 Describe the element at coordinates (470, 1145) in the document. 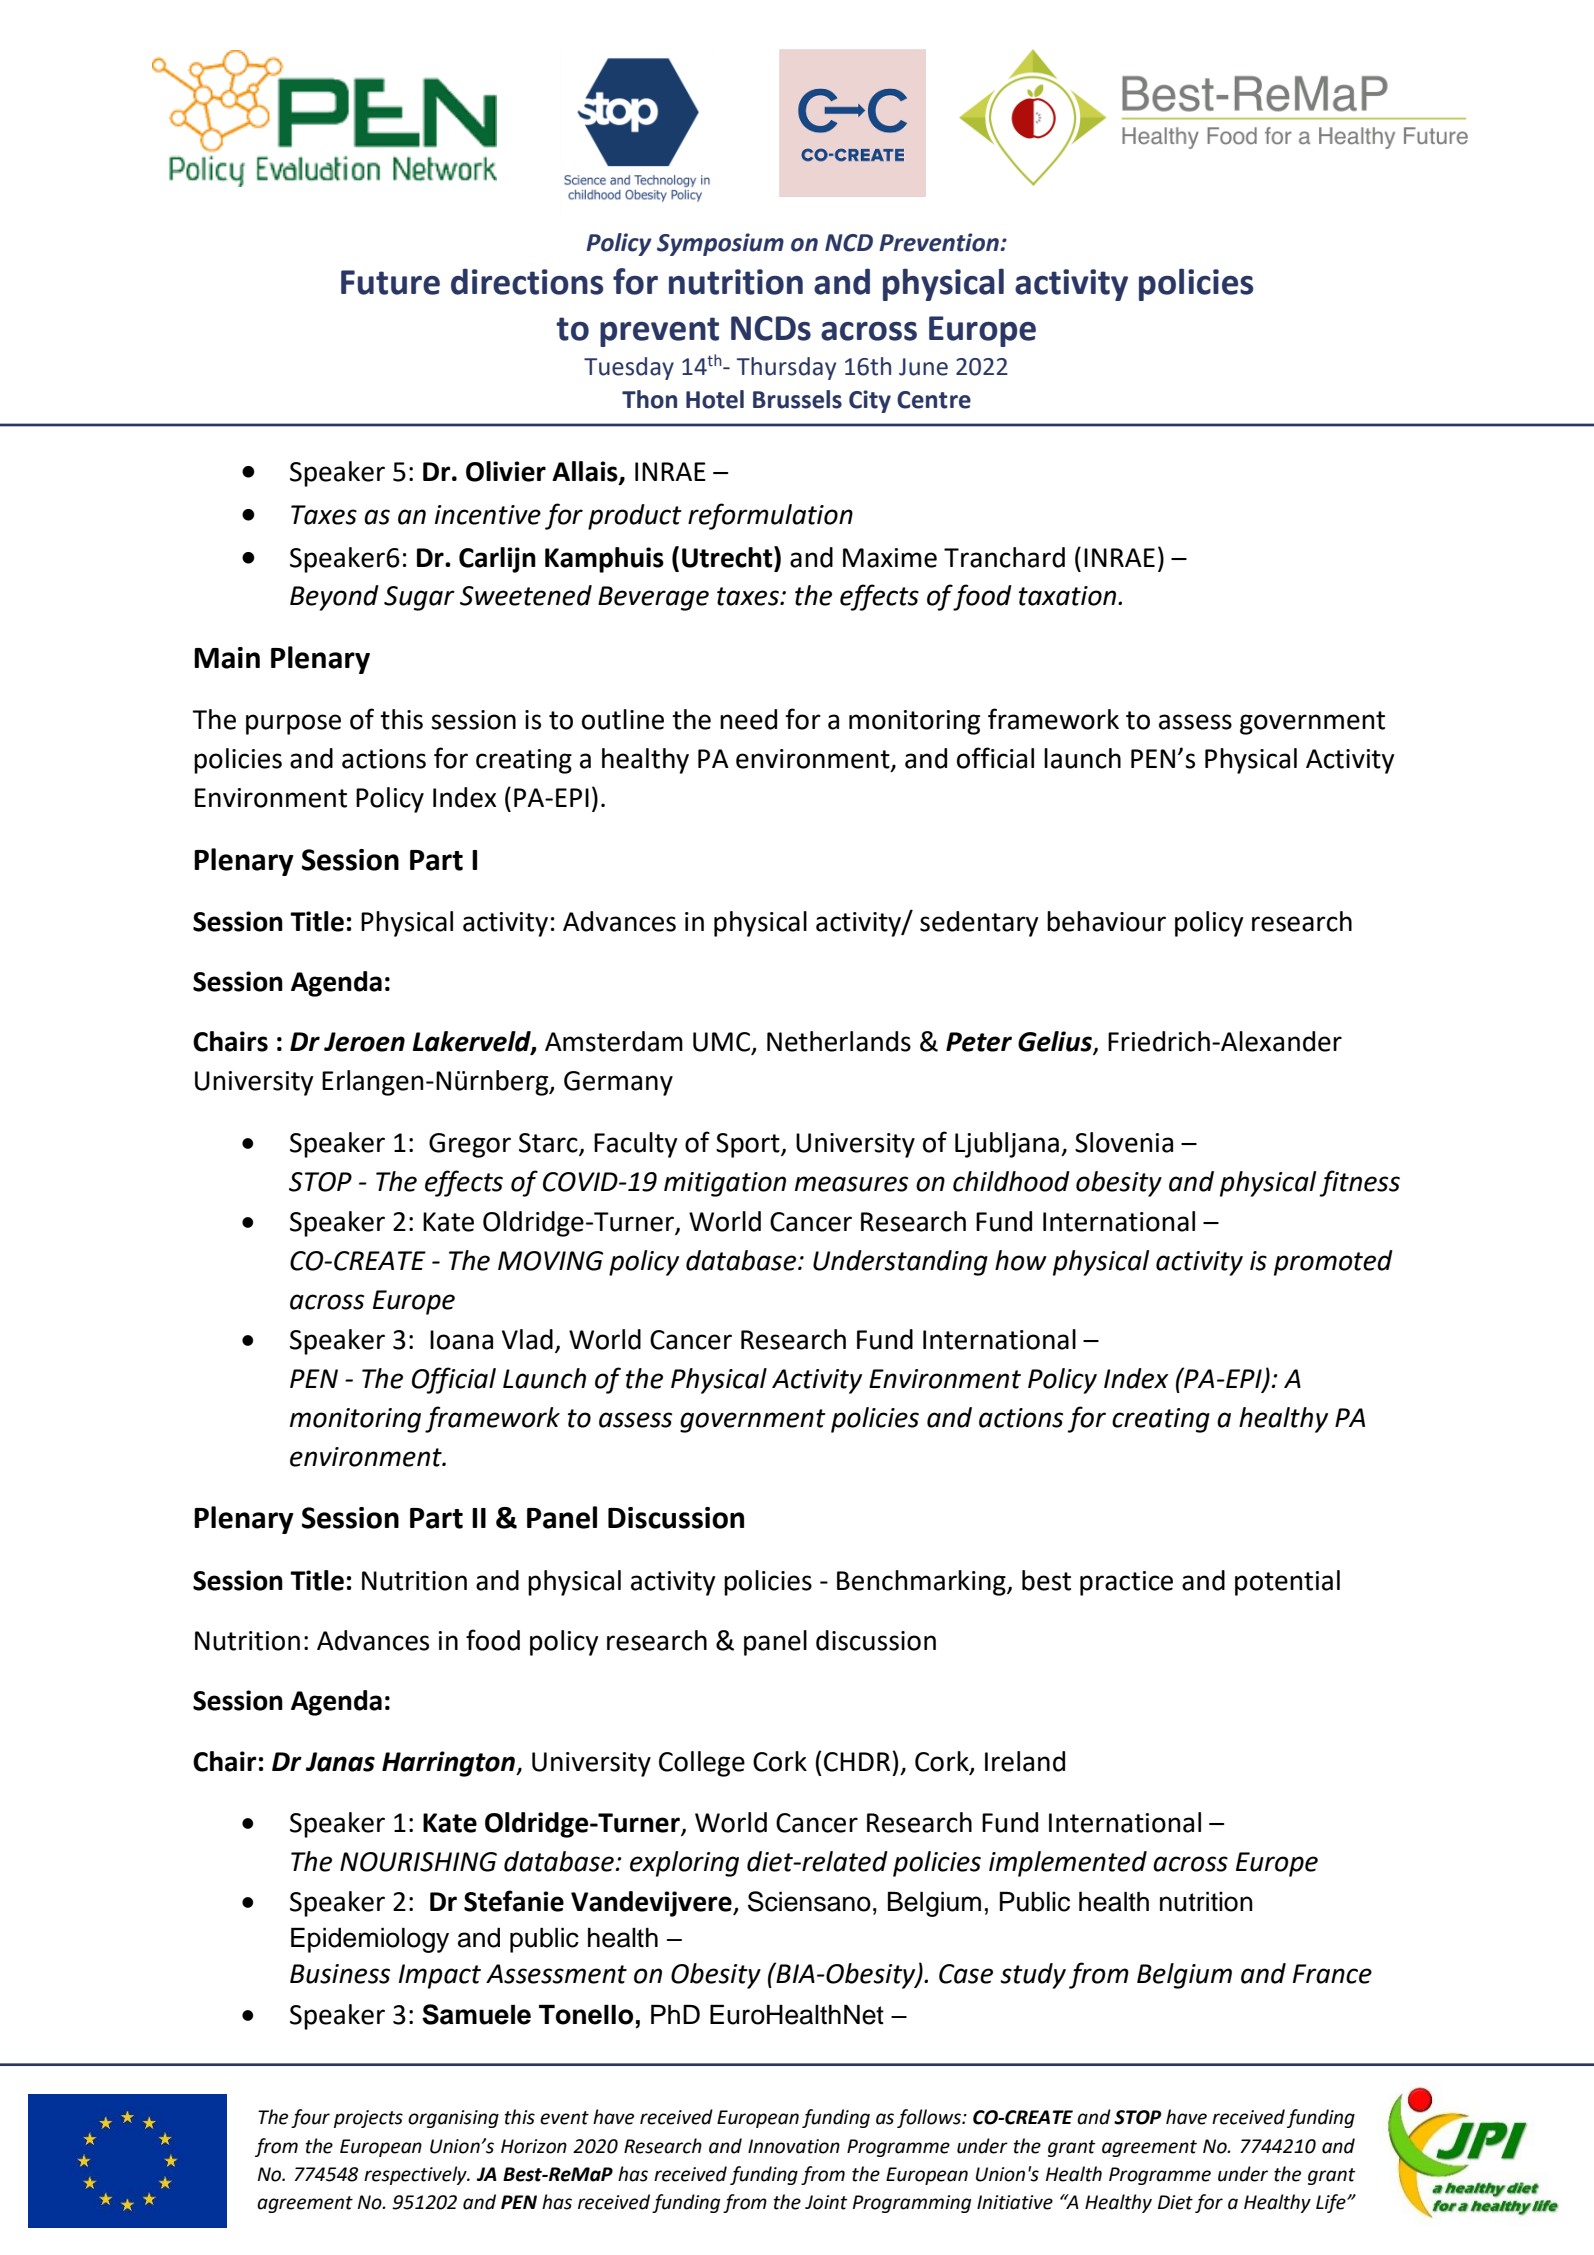

I see `Gregor` at that location.
